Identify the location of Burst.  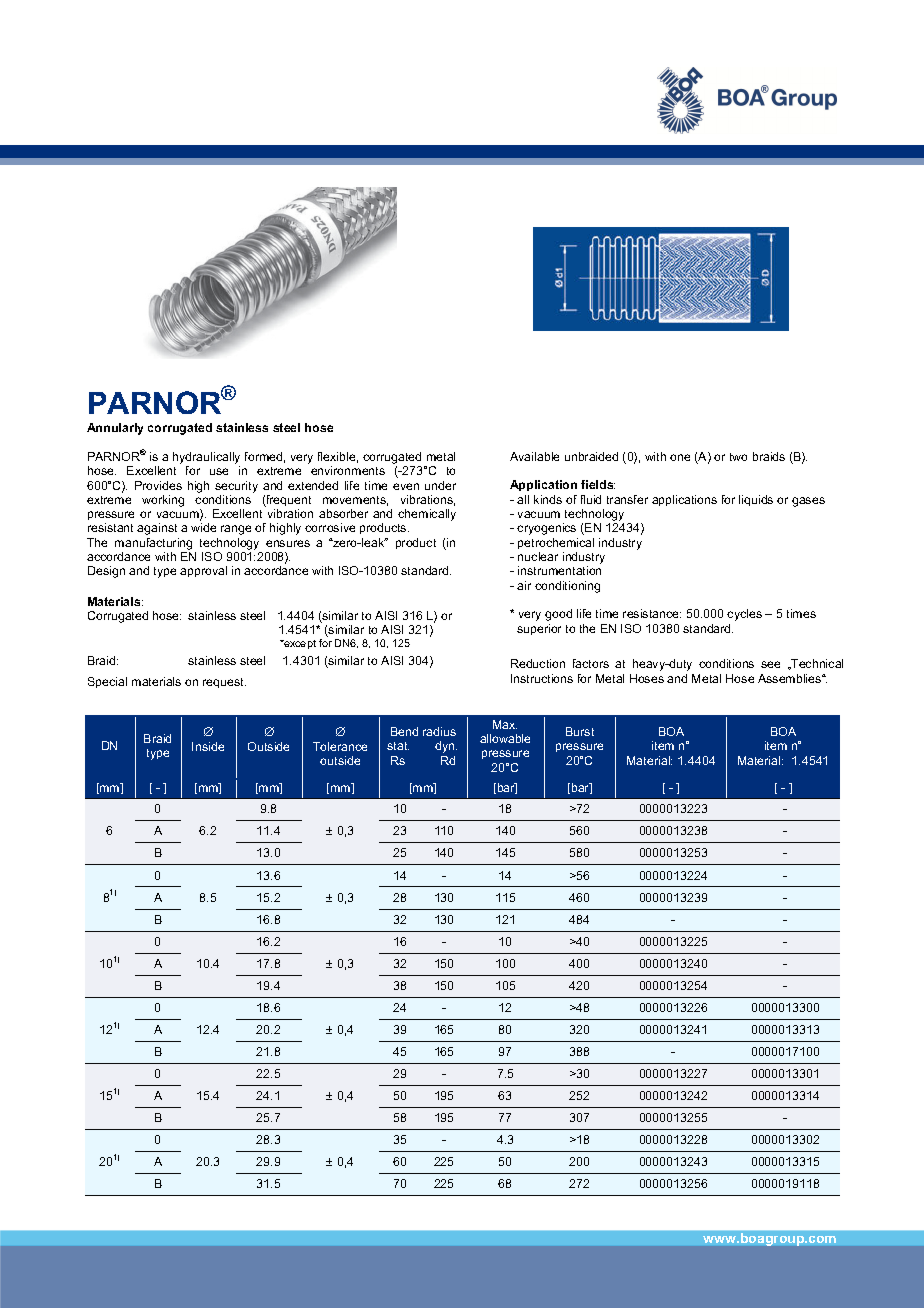
(580, 731).
